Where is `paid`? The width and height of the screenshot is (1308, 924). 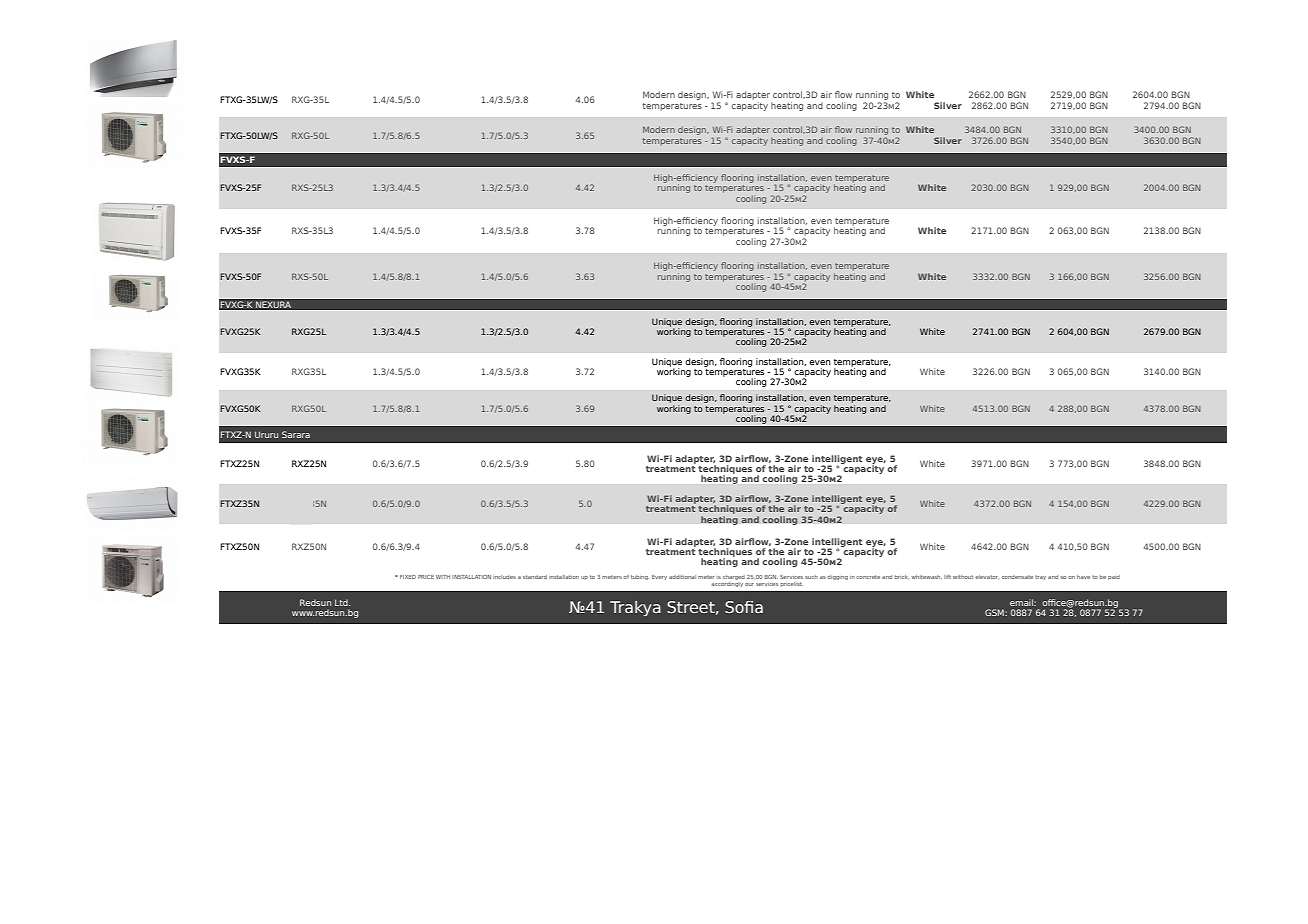
paid is located at coordinates (1114, 577).
